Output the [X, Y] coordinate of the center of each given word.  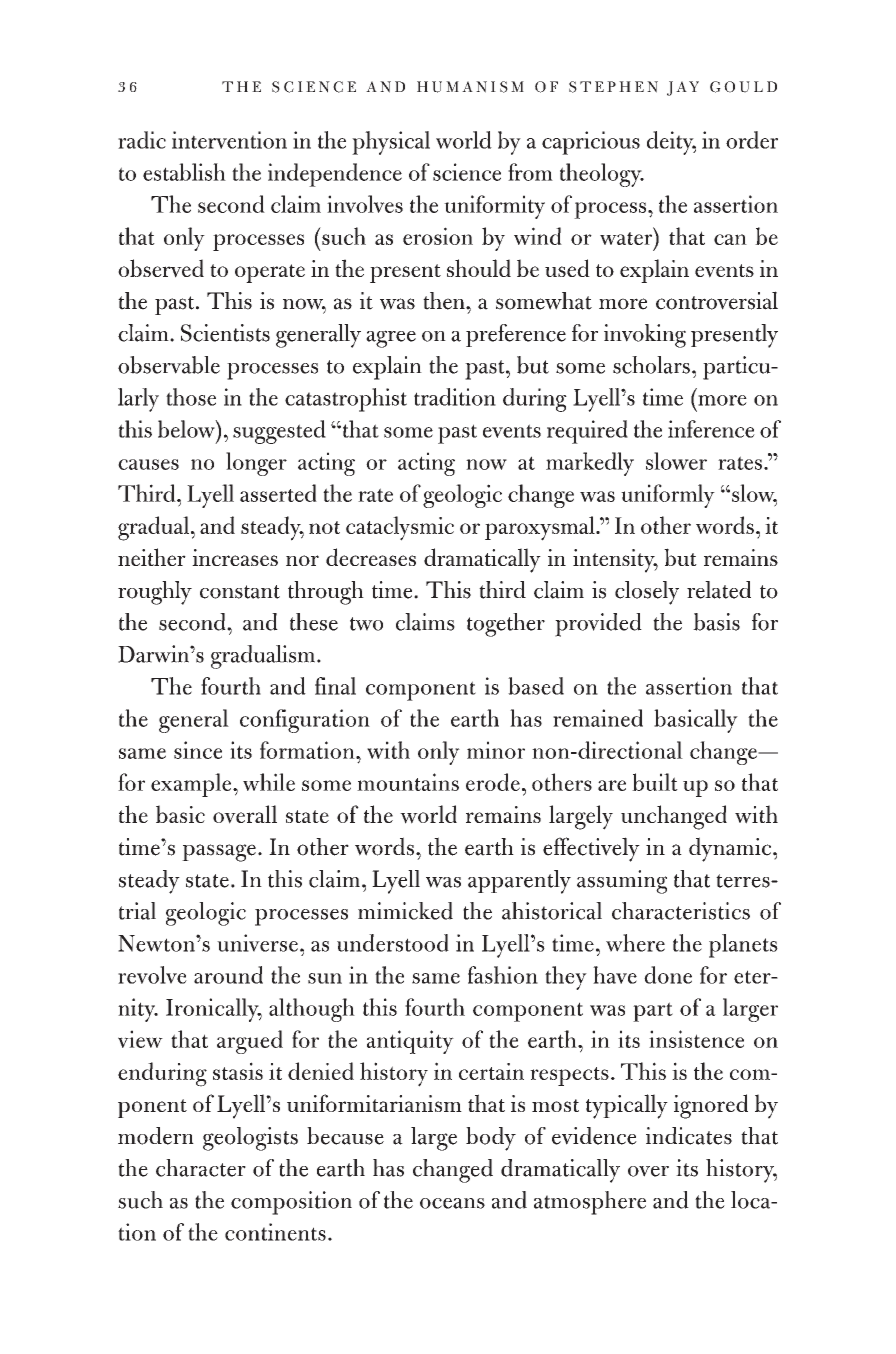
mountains [408, 782]
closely [647, 593]
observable [169, 365]
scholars [651, 365]
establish [184, 172]
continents [275, 1232]
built [655, 782]
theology [602, 175]
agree [391, 339]
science [467, 172]
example [192, 785]
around [228, 975]
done [668, 975]
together [506, 625]
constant [240, 592]
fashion [503, 975]
